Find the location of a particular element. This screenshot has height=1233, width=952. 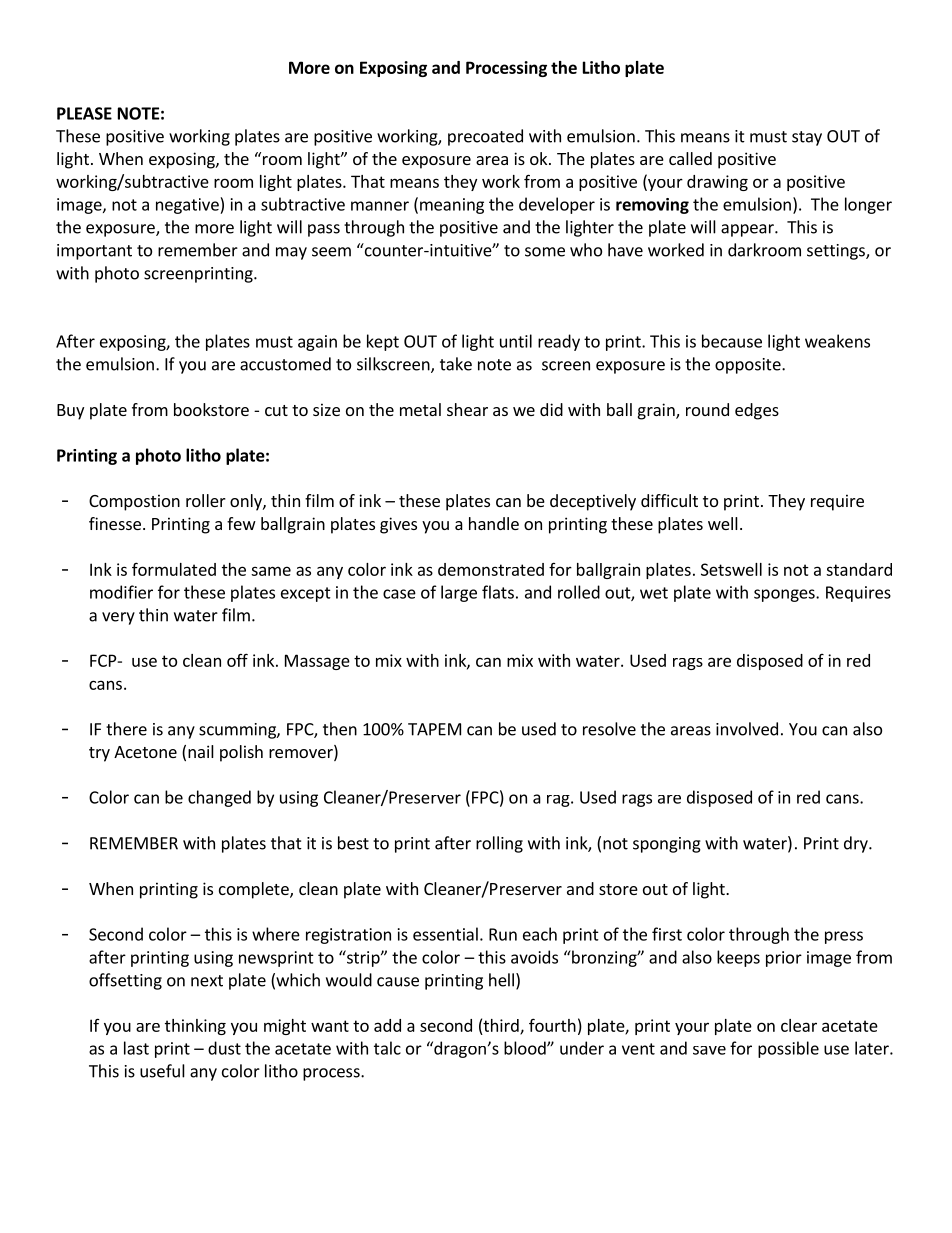

meaning is located at coordinates (452, 206).
